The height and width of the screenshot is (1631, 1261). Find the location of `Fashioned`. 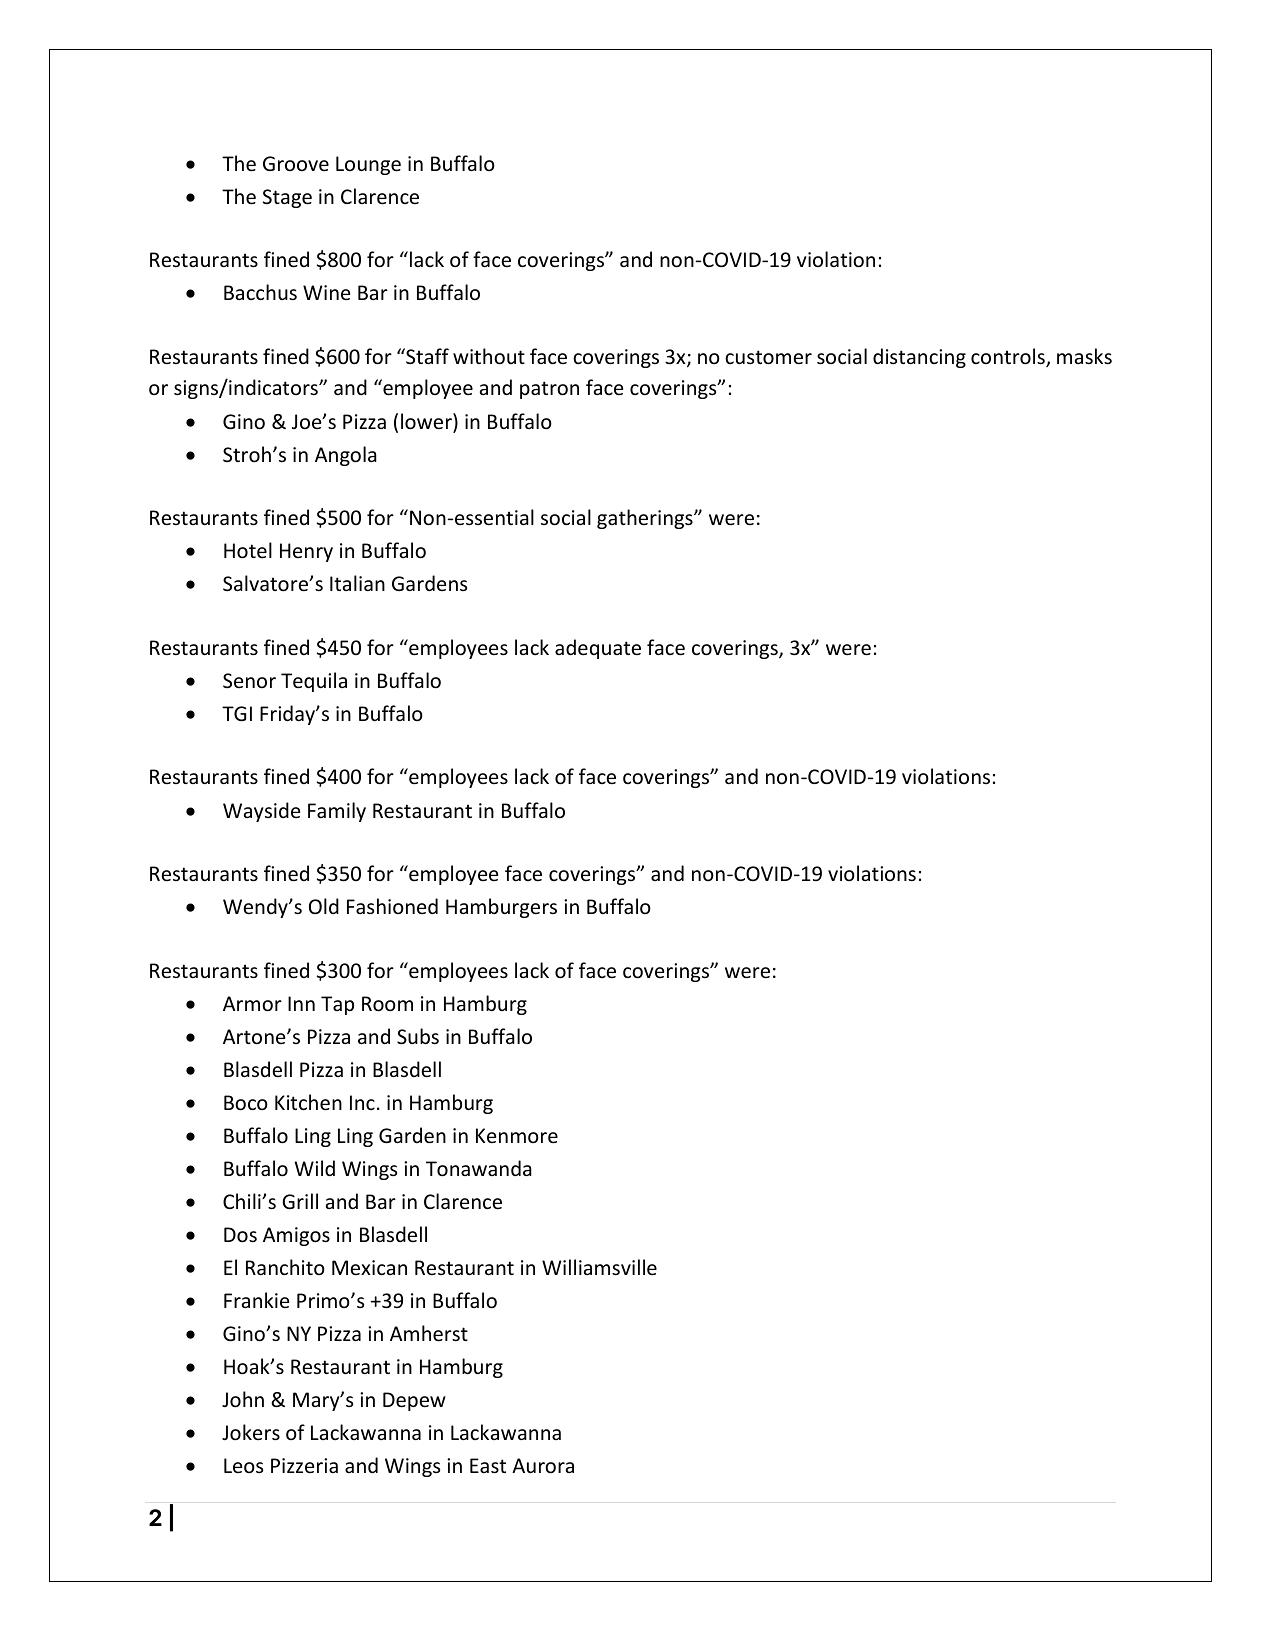

Fashioned is located at coordinates (392, 906).
